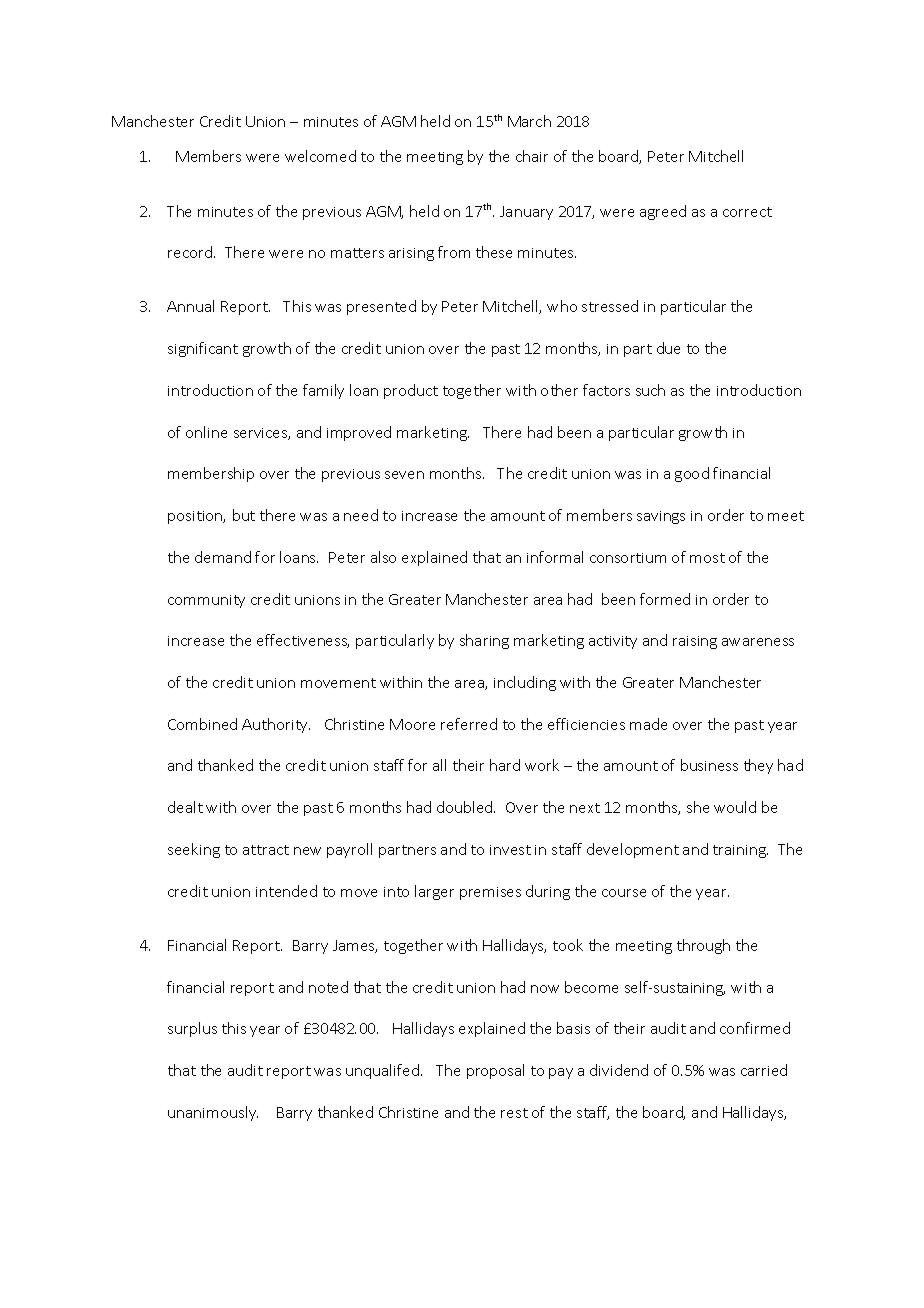  What do you see at coordinates (695, 642) in the screenshot?
I see `raising` at bounding box center [695, 642].
